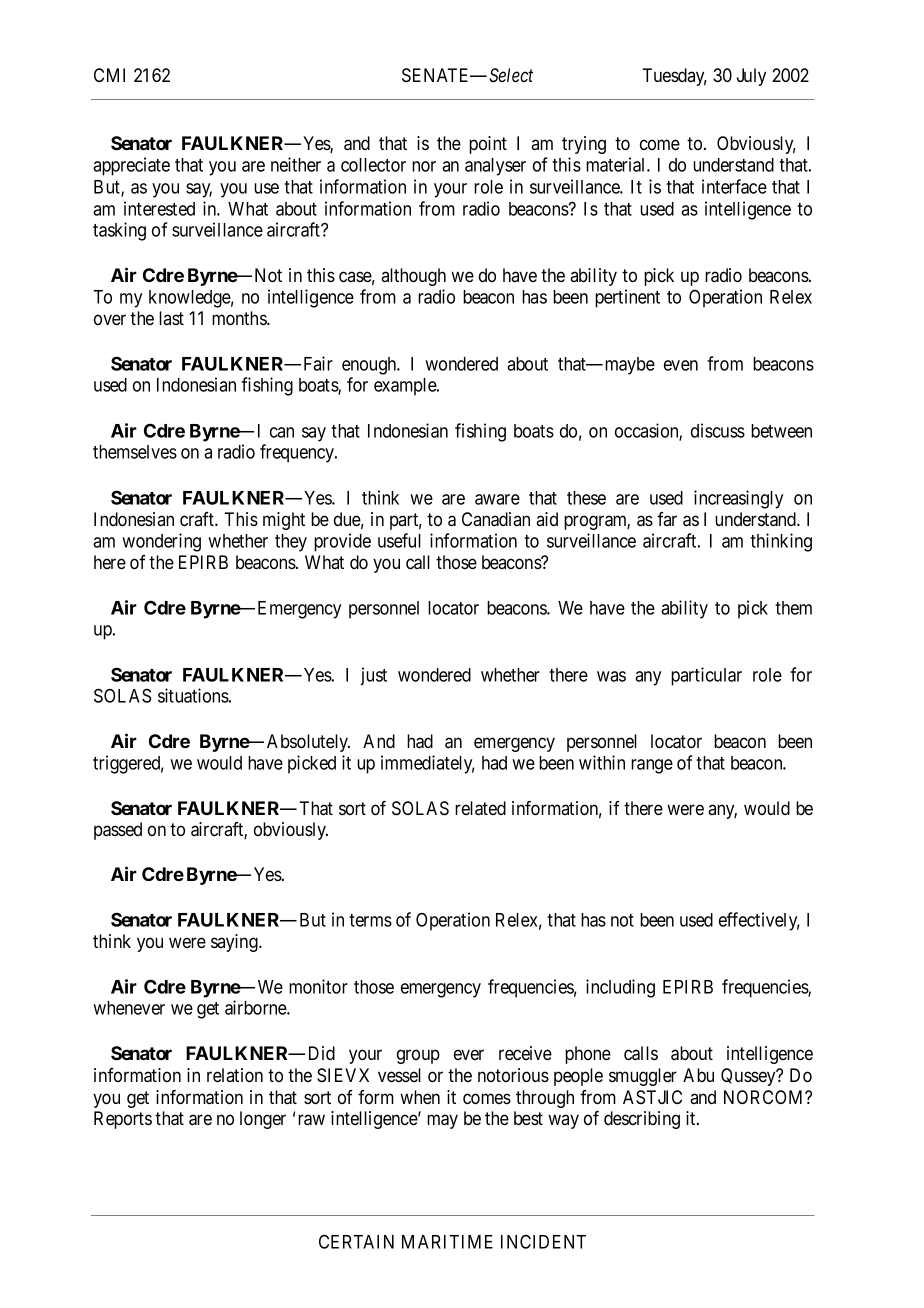 The height and width of the image is (1308, 924). What do you see at coordinates (447, 1242) in the image?
I see `MARITIME` at bounding box center [447, 1242].
